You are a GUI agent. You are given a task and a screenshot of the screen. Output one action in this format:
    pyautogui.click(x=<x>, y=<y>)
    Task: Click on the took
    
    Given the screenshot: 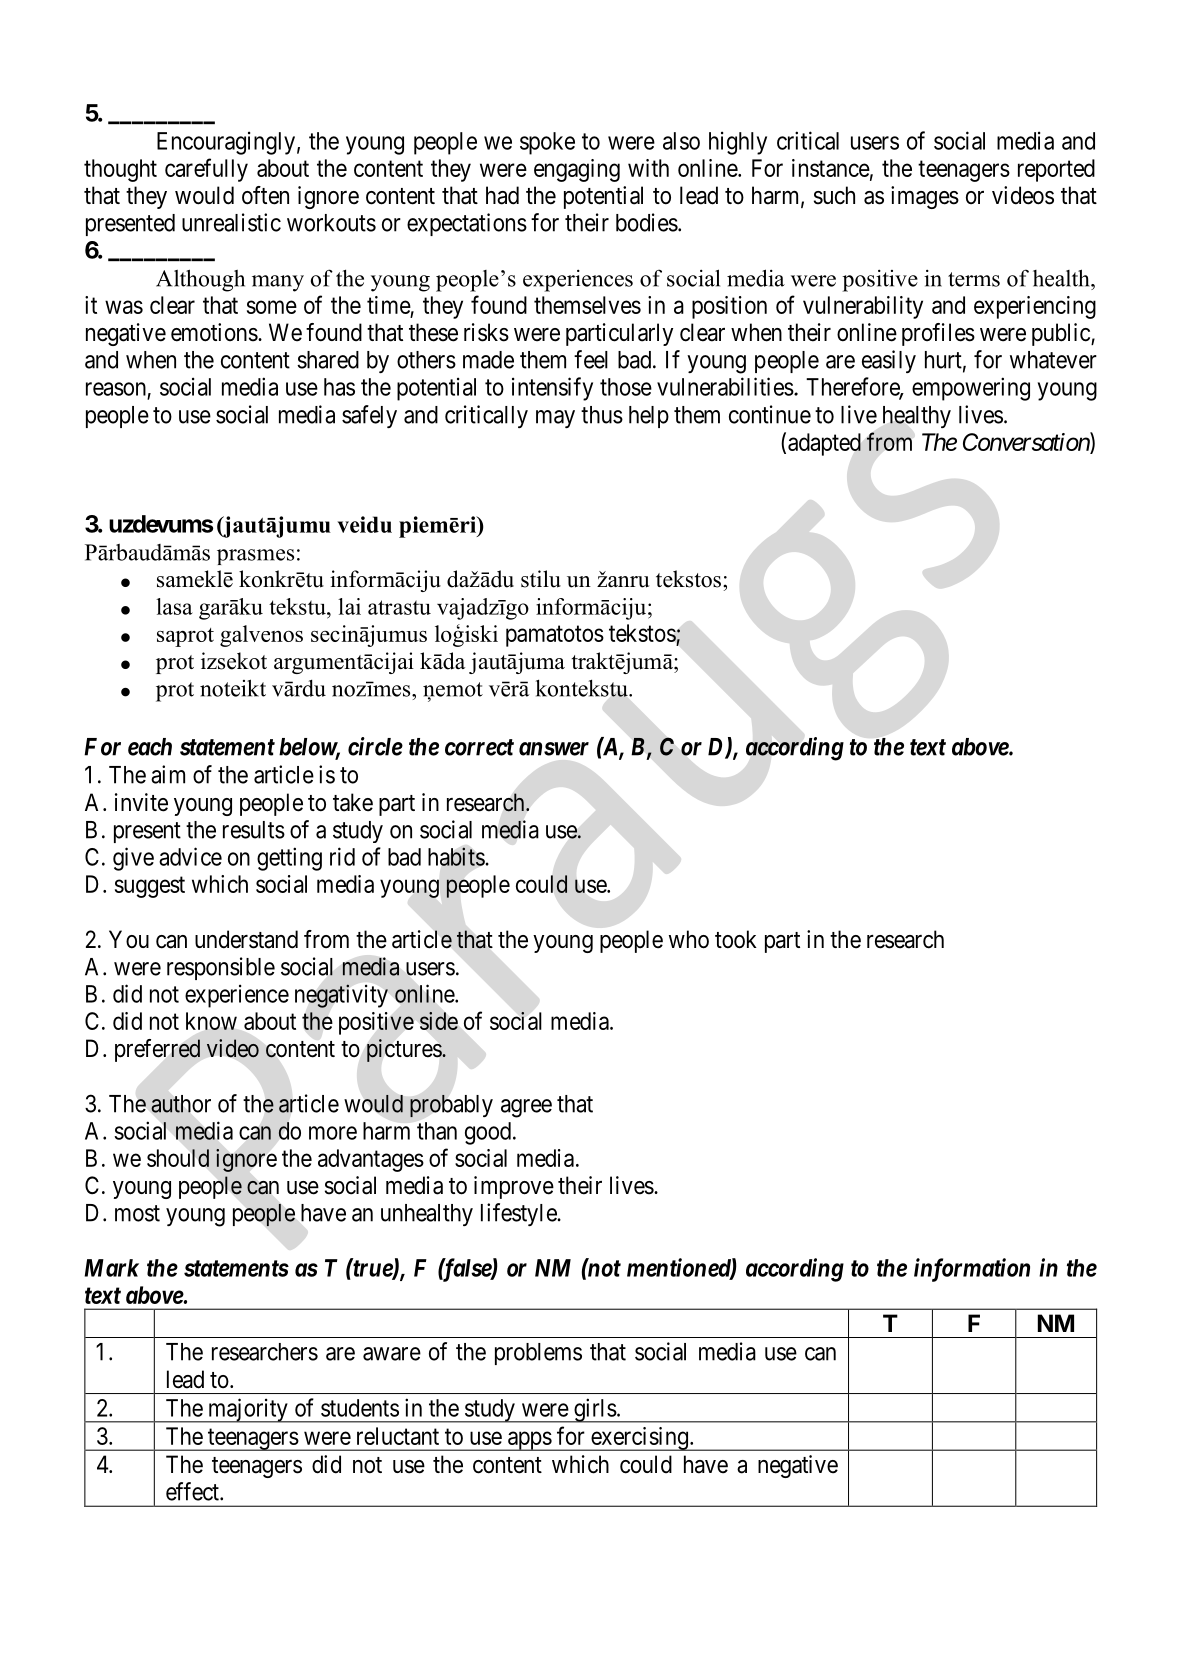 What is the action you would take?
    pyautogui.click(x=736, y=939)
